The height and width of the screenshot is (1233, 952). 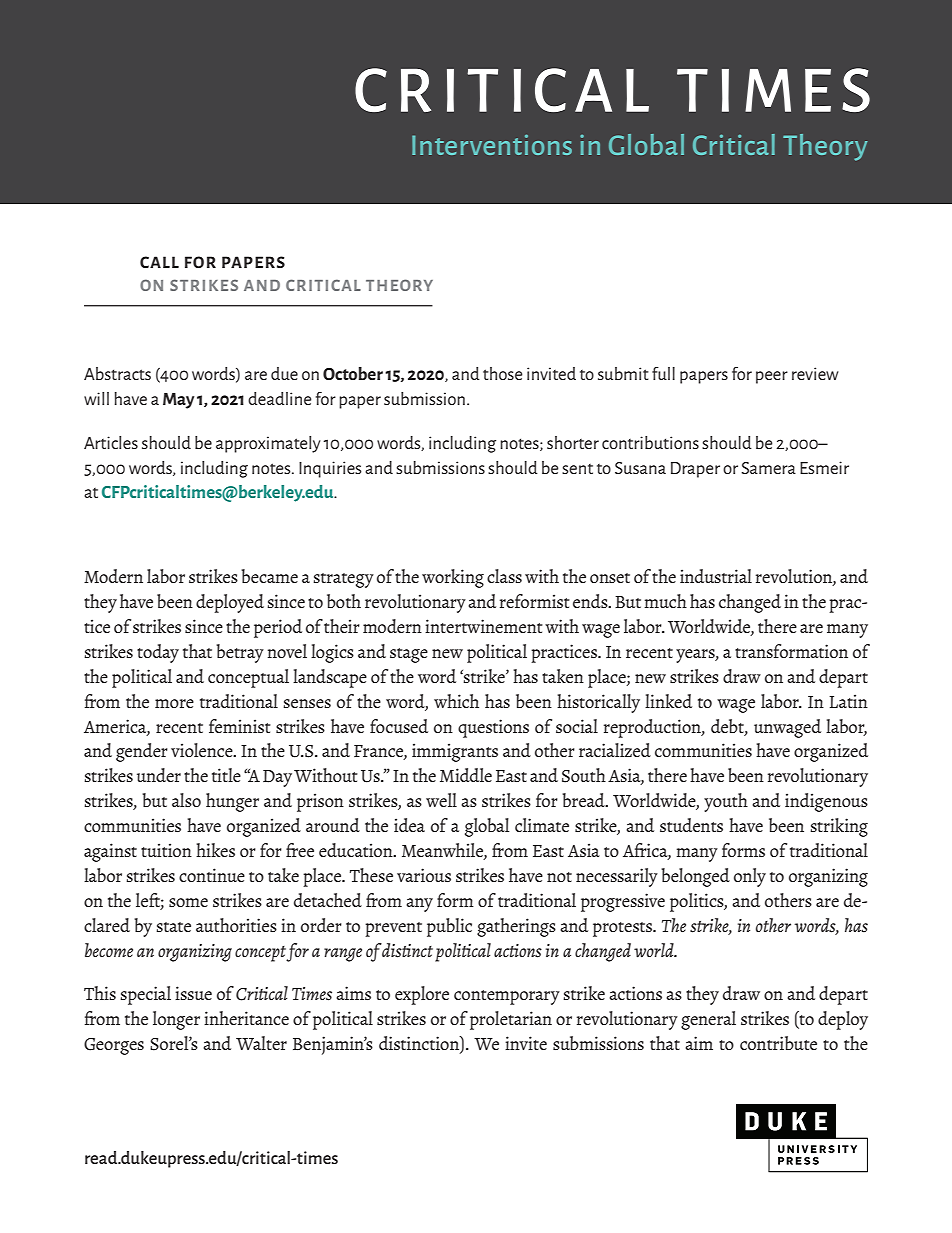 I want to click on those, so click(x=502, y=373).
